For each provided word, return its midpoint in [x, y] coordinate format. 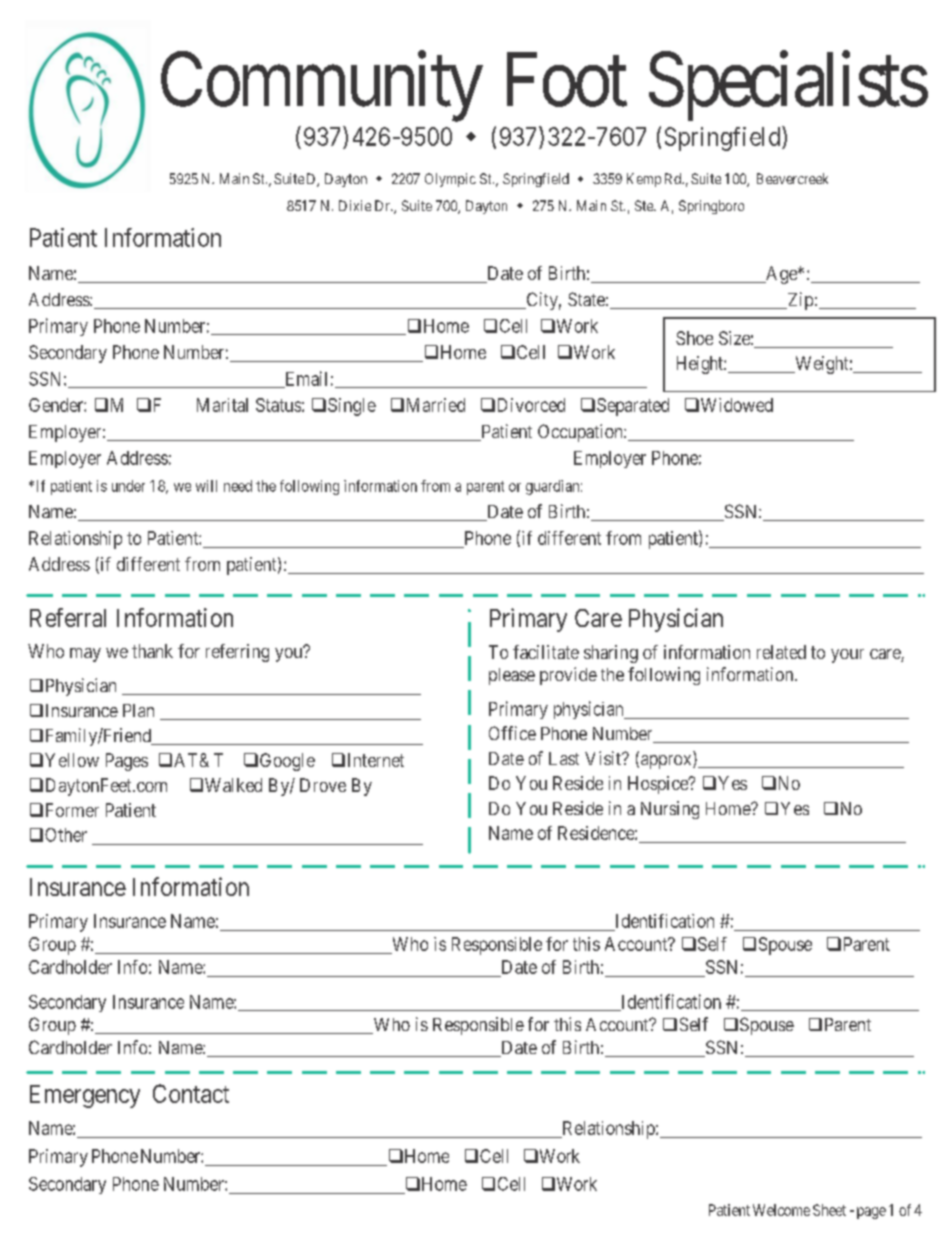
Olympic [450, 180]
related [781, 652]
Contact [191, 1093]
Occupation [581, 433]
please [512, 676]
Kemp [644, 180]
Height [701, 365]
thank [152, 651]
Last [564, 758]
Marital [222, 405]
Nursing [670, 810]
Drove [323, 785]
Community [322, 87]
